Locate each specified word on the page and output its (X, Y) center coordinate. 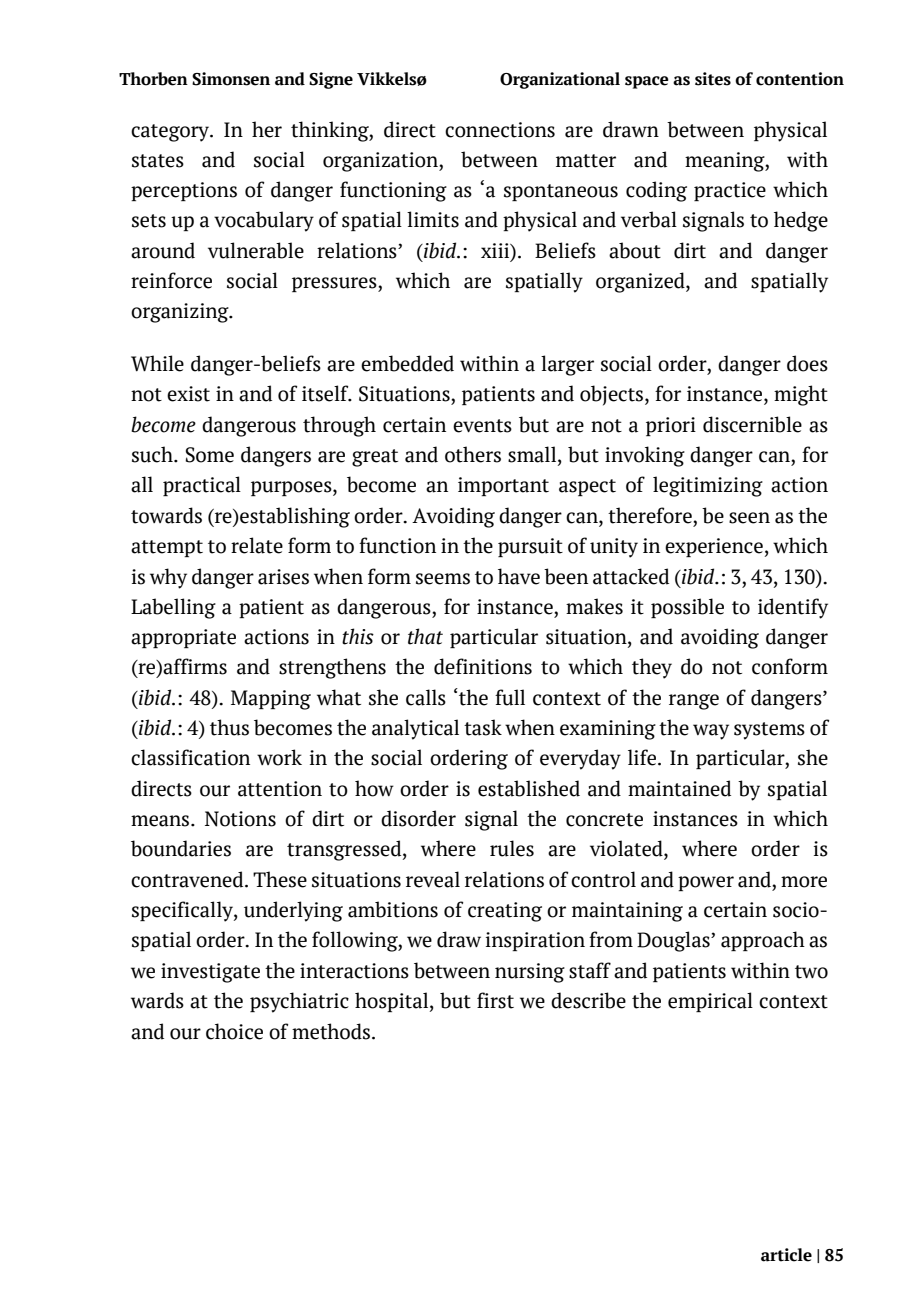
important (503, 486)
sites (713, 79)
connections (500, 130)
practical (202, 486)
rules (512, 848)
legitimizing (708, 486)
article (786, 1255)
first (495, 1000)
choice (234, 1031)
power (706, 883)
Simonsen (231, 79)
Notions (240, 819)
